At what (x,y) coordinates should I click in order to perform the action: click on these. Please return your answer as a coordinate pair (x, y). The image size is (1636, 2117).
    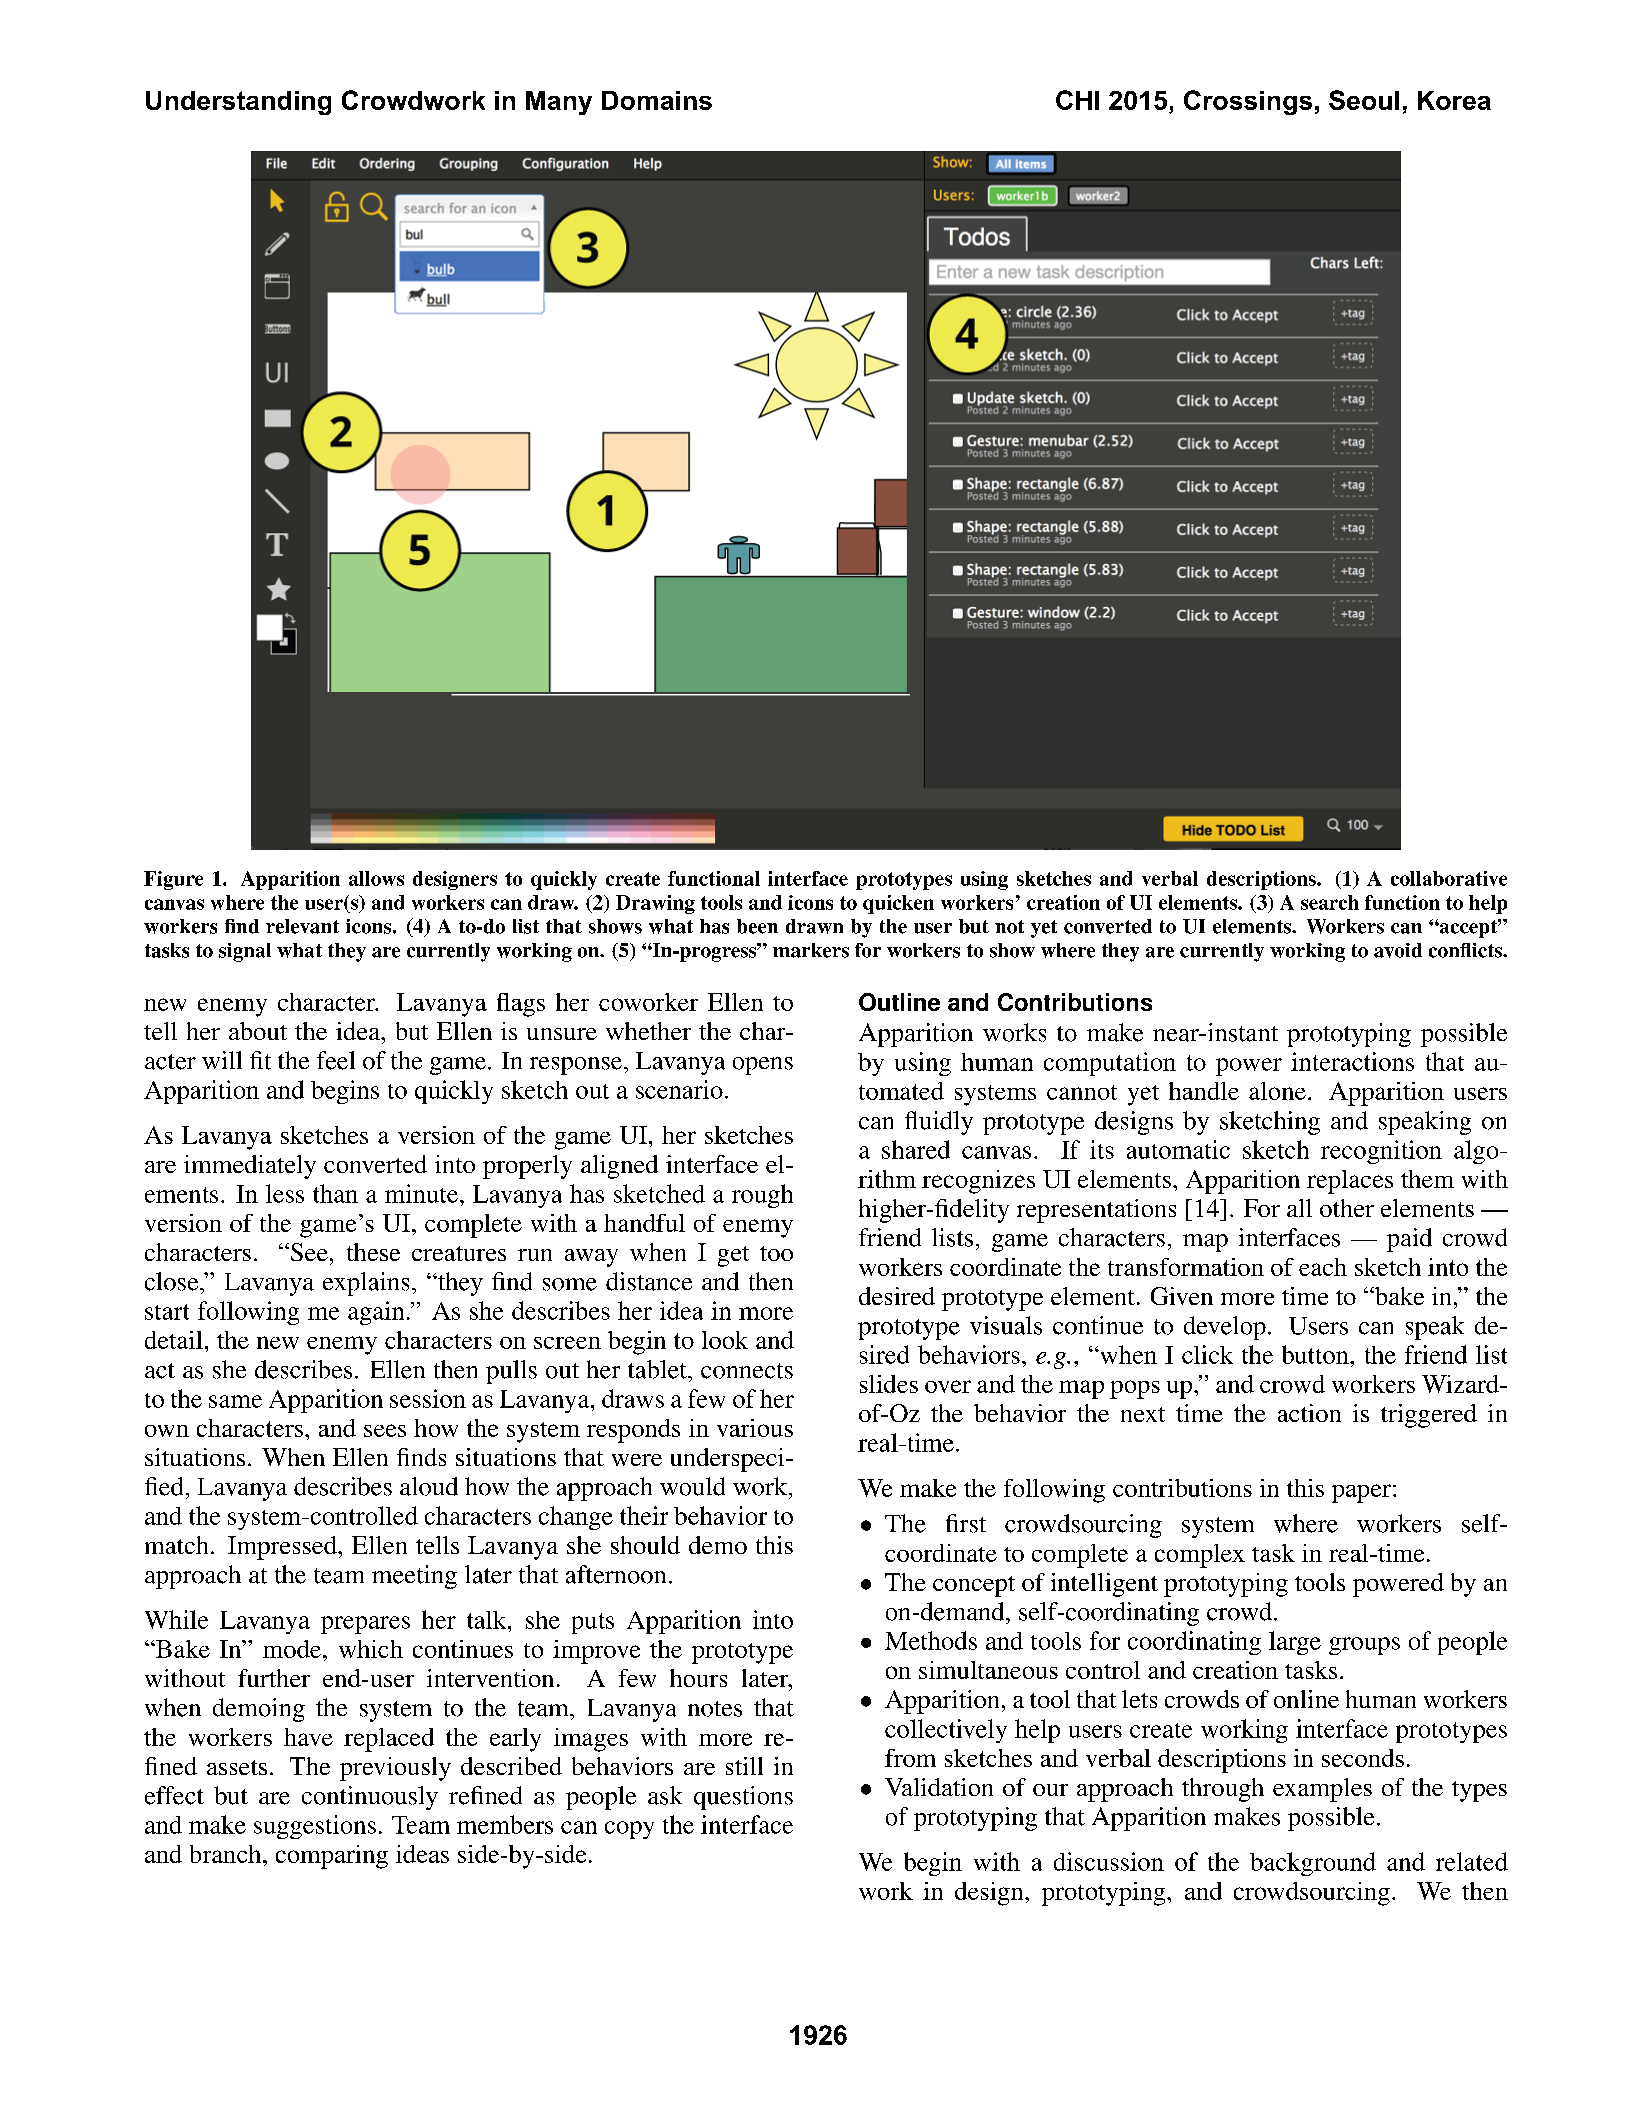
    Looking at the image, I should click on (373, 1252).
